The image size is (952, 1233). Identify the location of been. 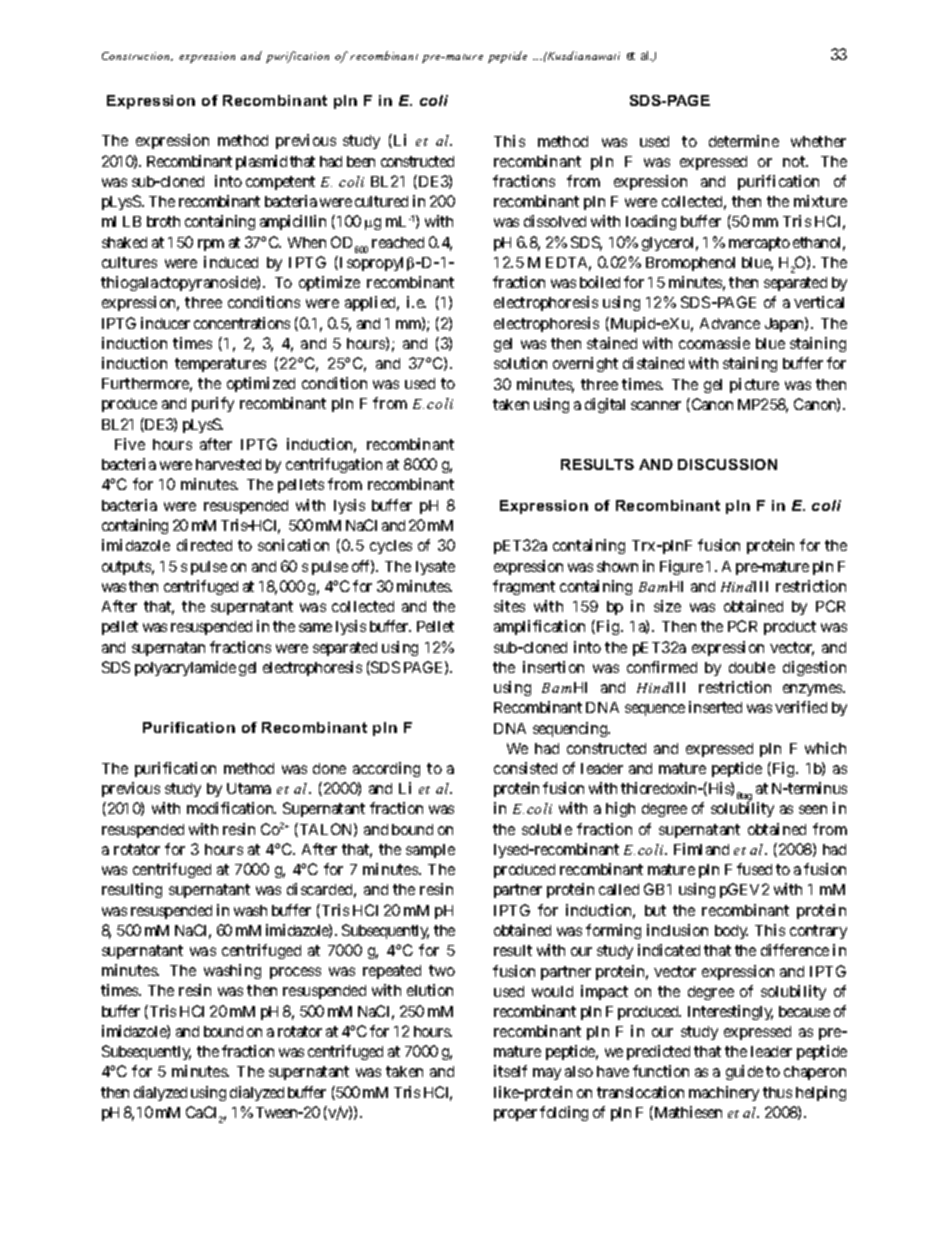
(361, 161).
